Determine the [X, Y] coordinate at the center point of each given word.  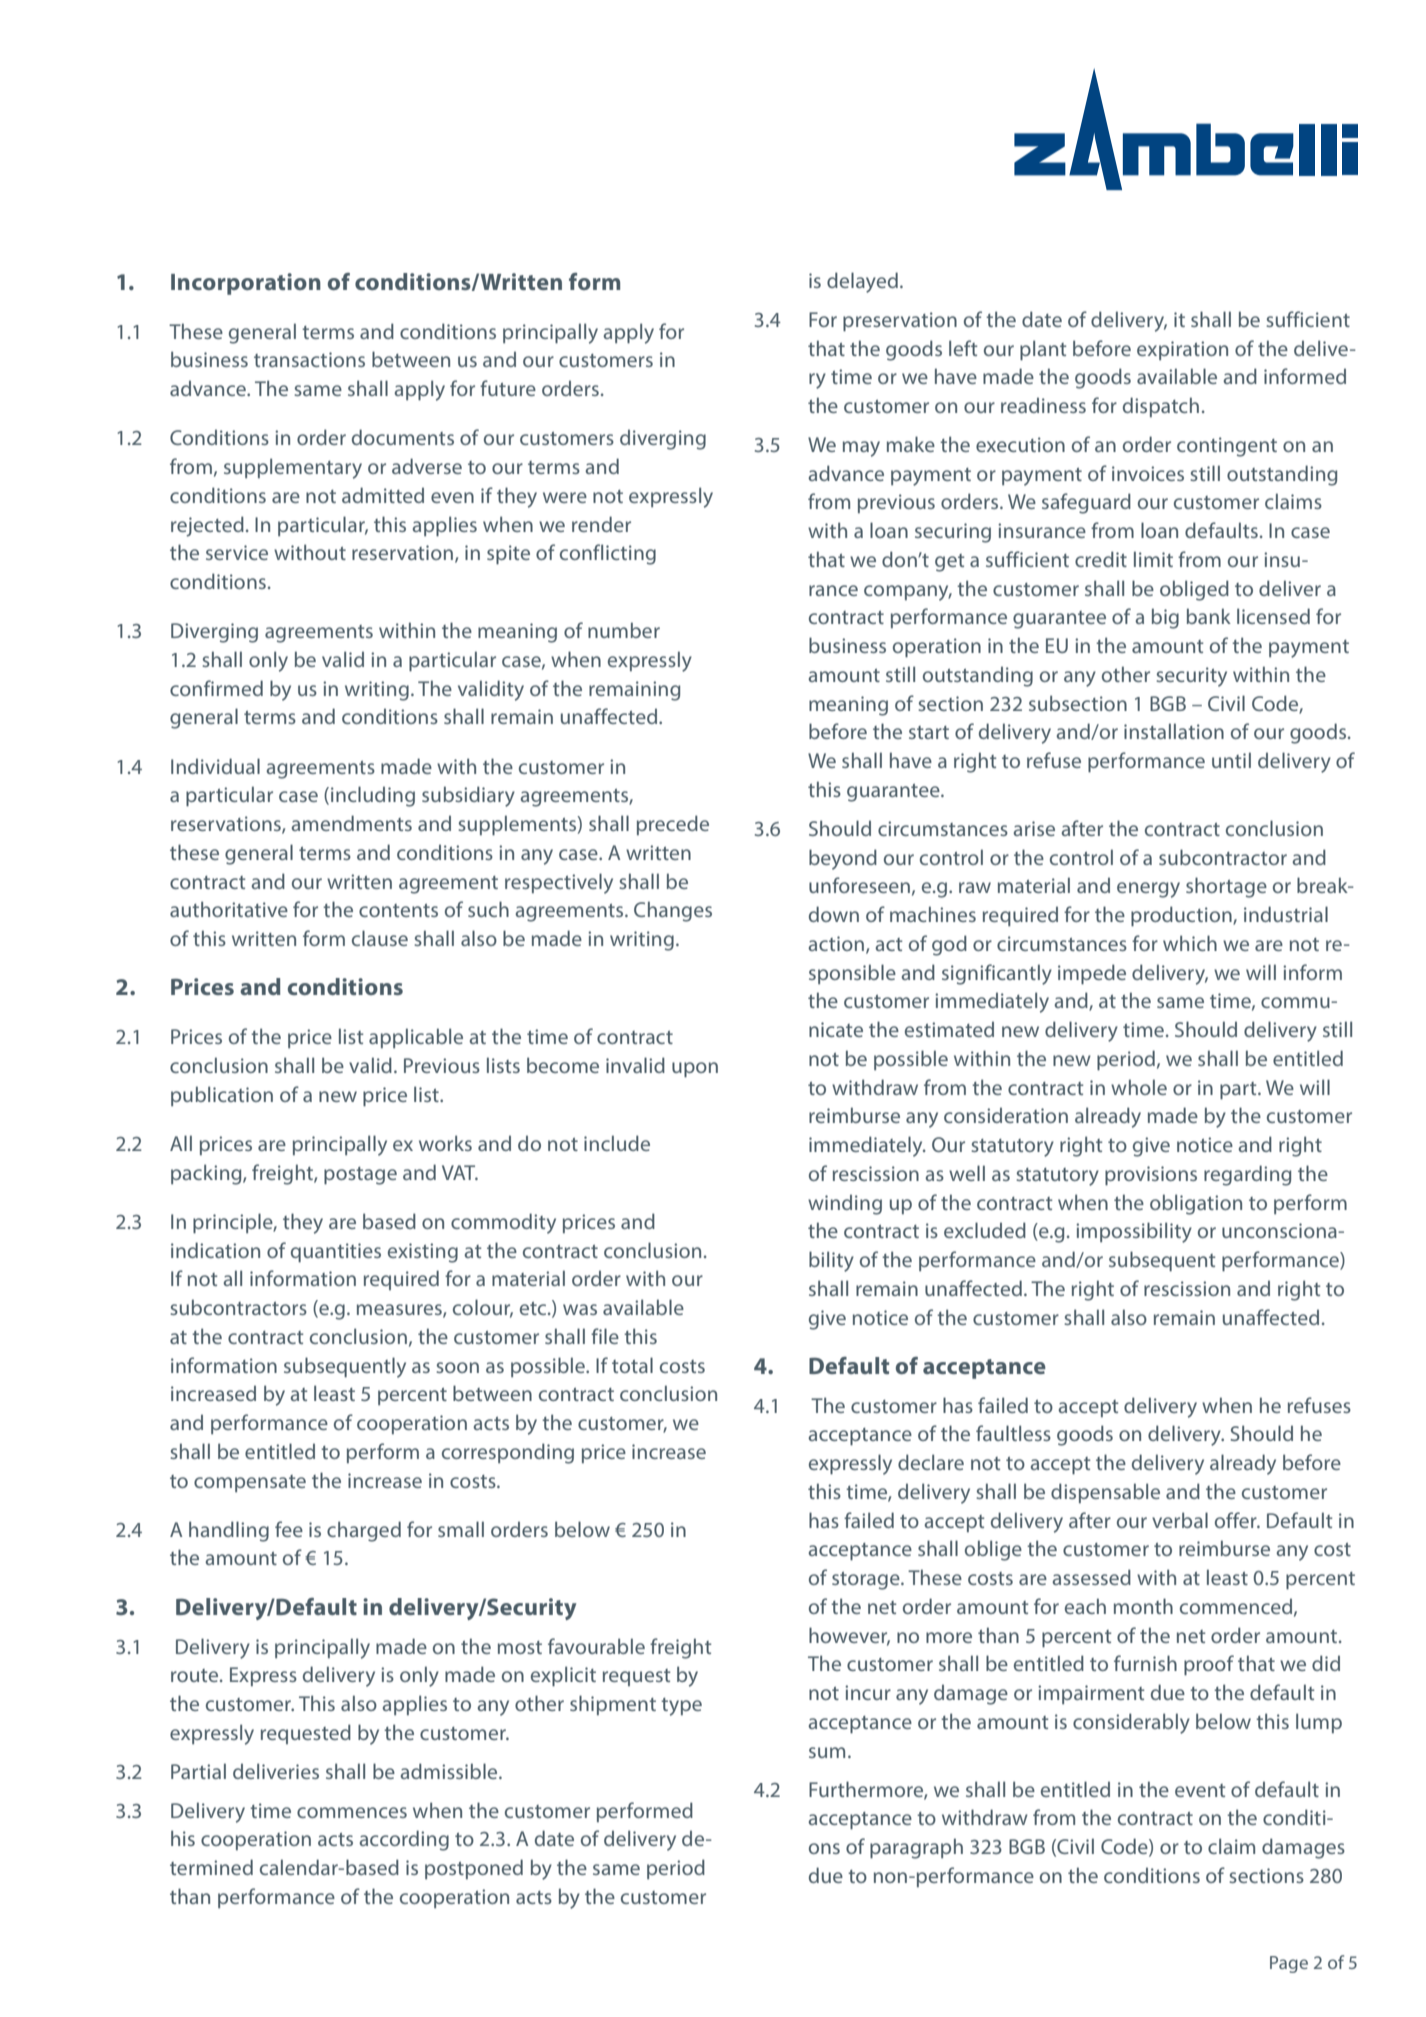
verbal [1180, 1520]
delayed [862, 282]
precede [673, 825]
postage [360, 1176]
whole [1139, 1087]
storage [867, 1581]
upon [695, 1070]
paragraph [916, 1848]
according [404, 1840]
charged [364, 1531]
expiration [1182, 350]
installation [1174, 731]
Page [1289, 1964]
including [373, 796]
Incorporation [246, 284]
